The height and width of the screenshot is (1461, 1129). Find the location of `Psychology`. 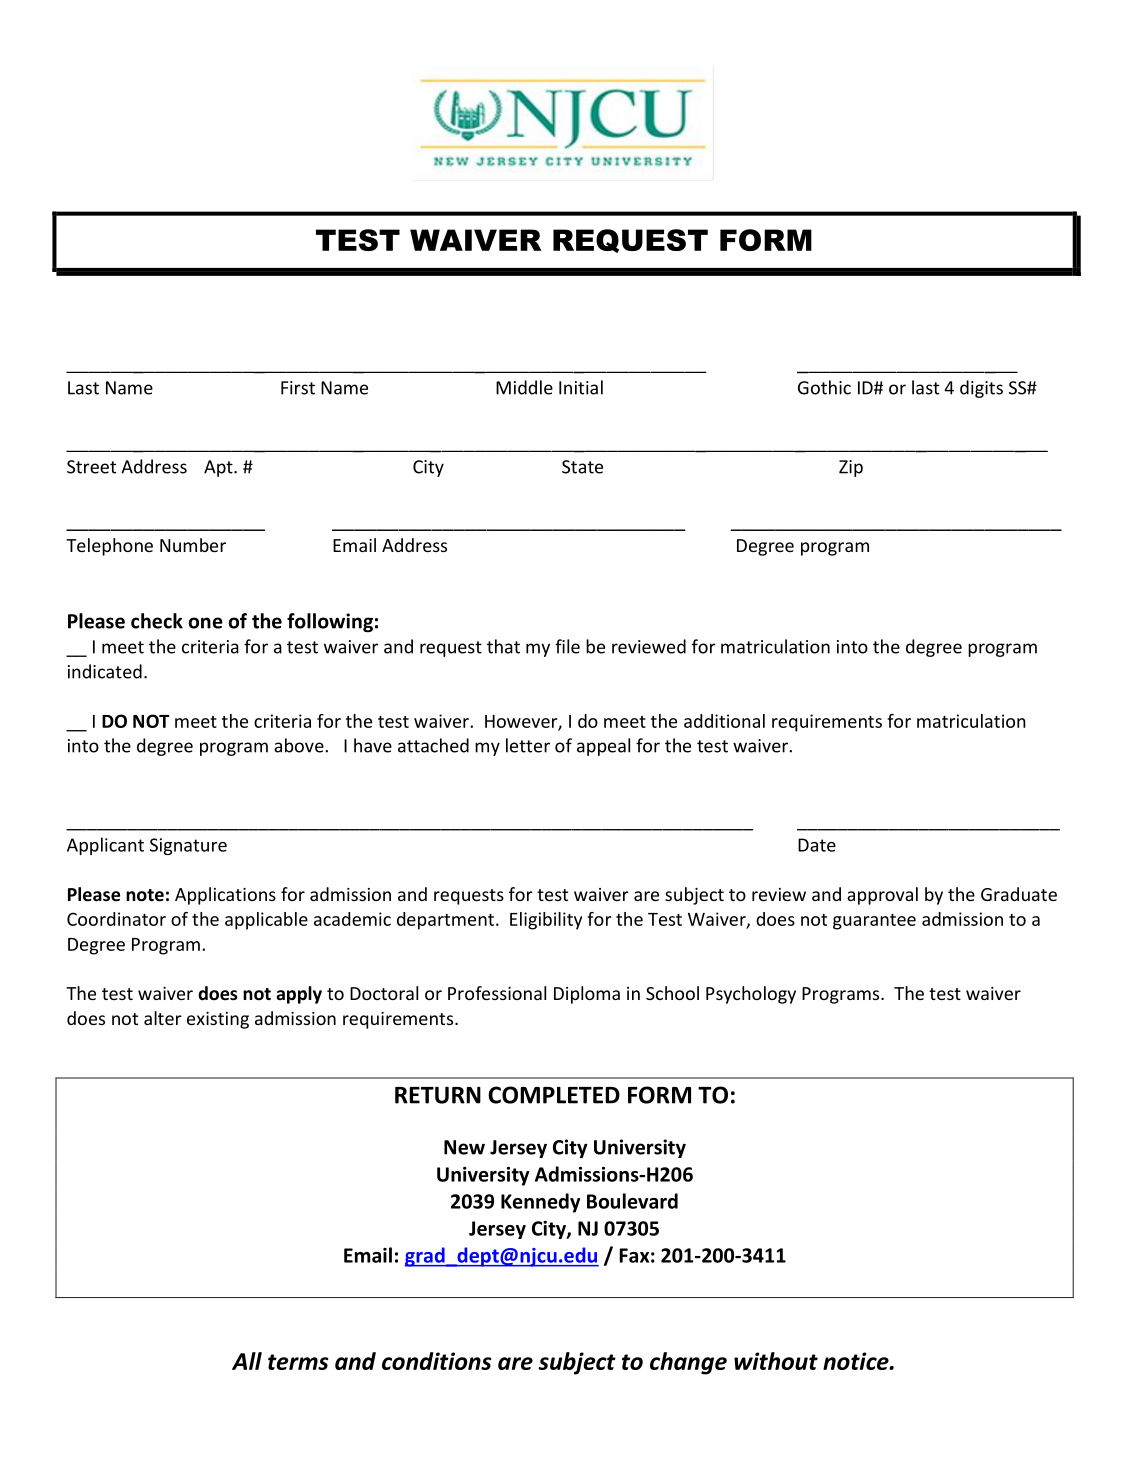

Psychology is located at coordinates (751, 995).
